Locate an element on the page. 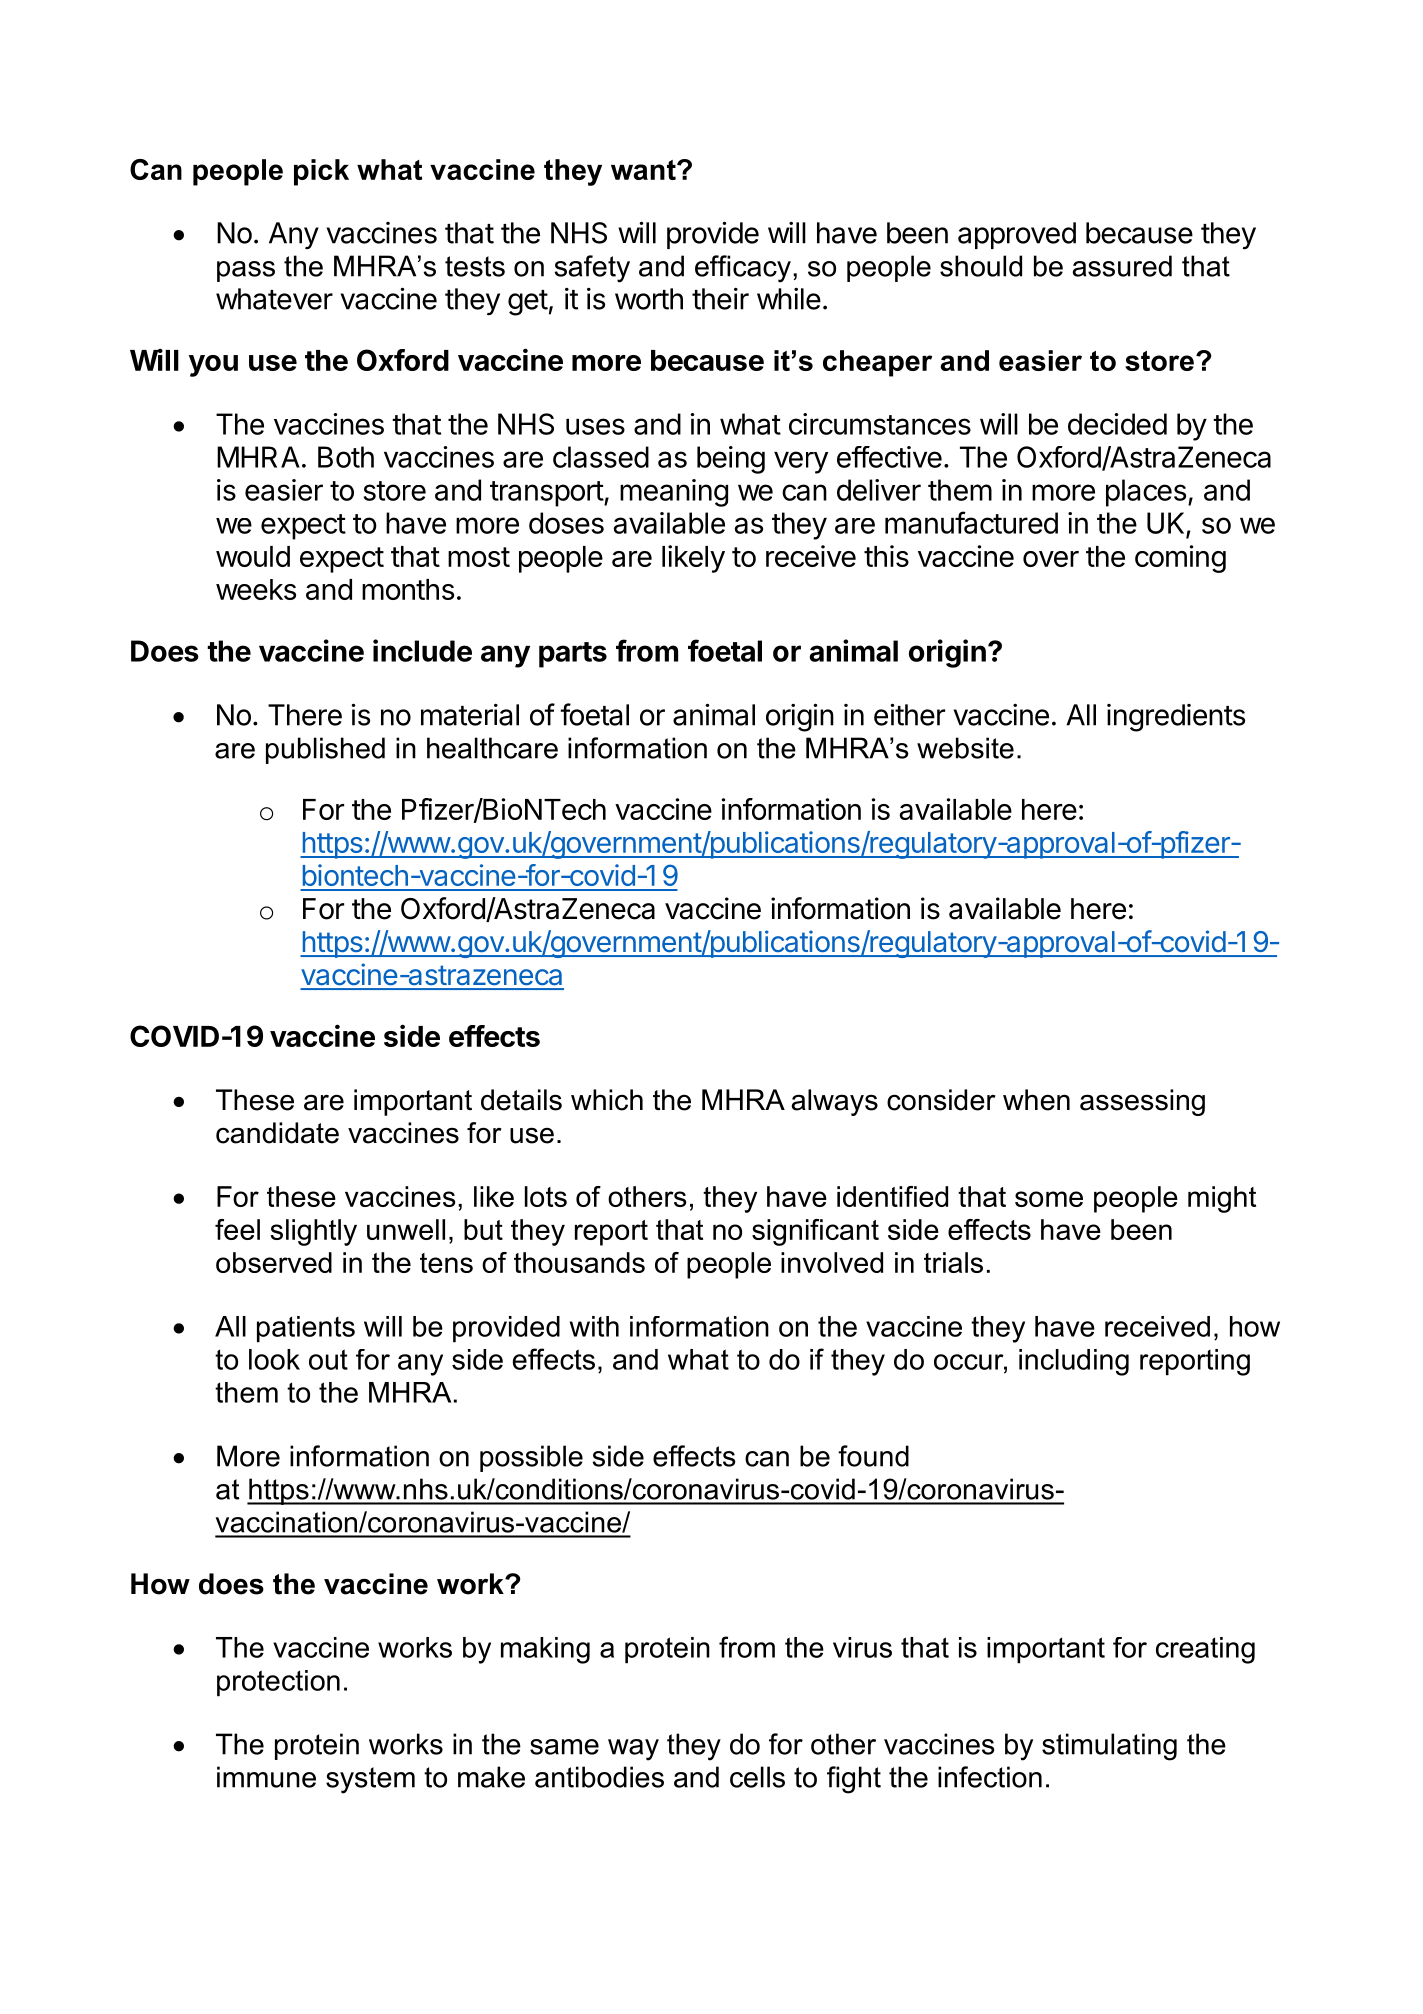  system is located at coordinates (370, 1780).
